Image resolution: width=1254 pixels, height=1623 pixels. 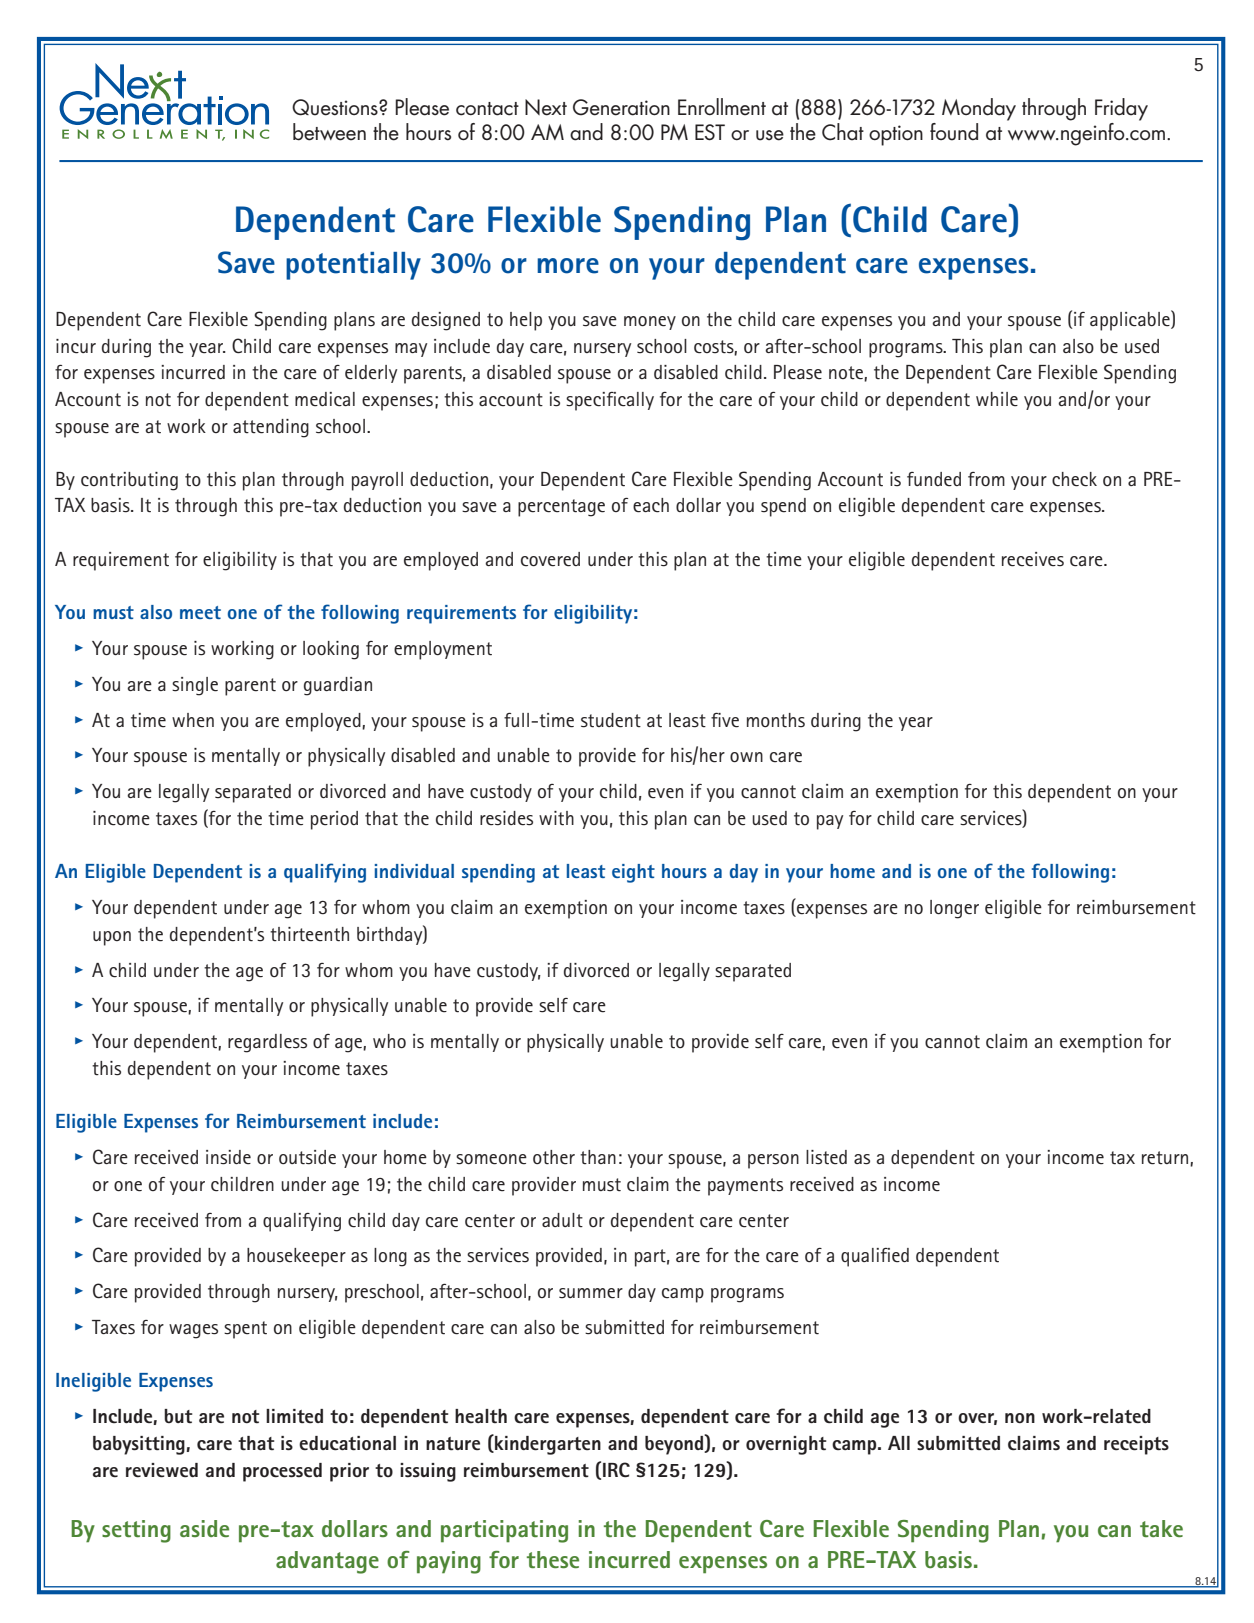 What do you see at coordinates (979, 109) in the document?
I see `Monday` at bounding box center [979, 109].
